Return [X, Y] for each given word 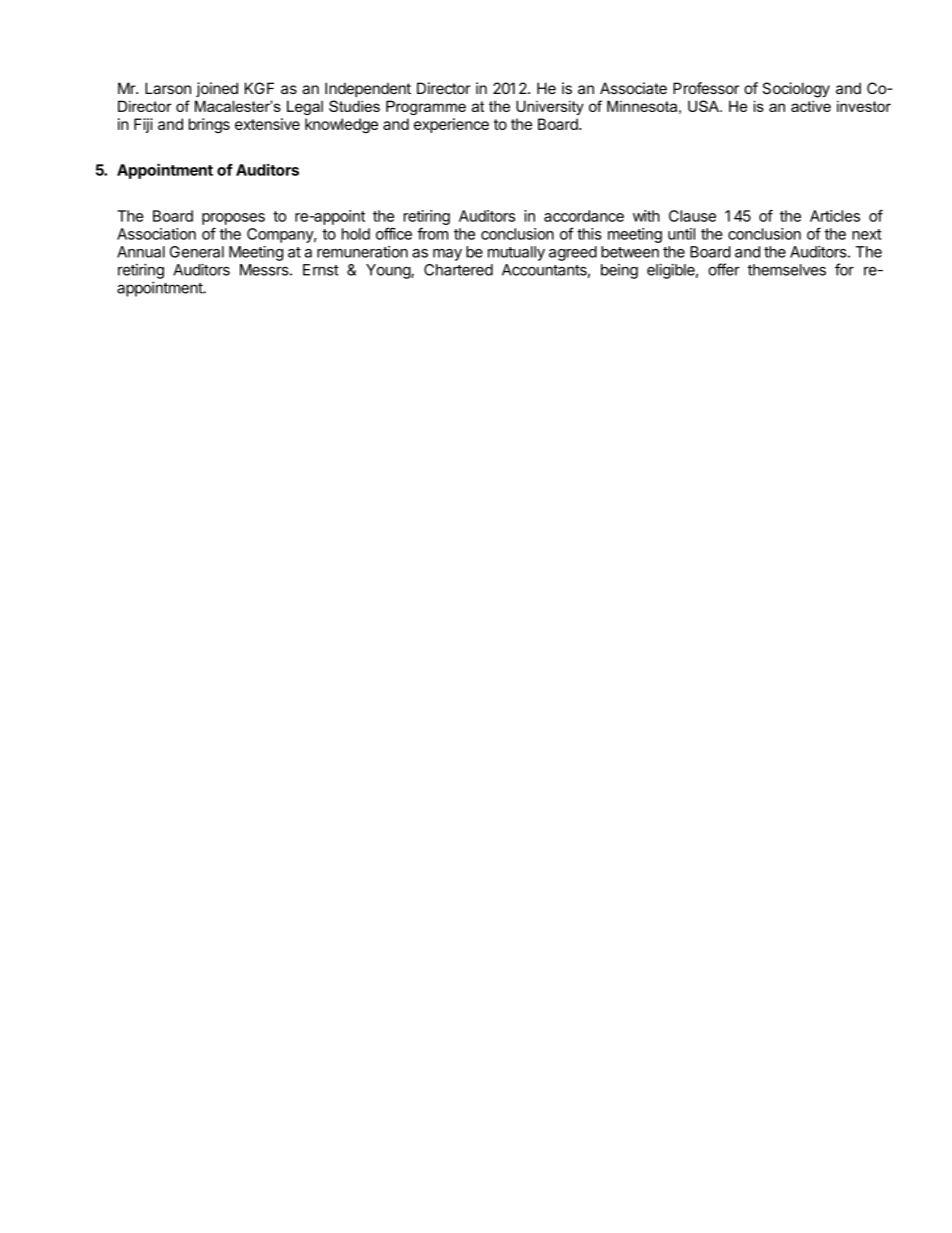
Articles [835, 216]
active [811, 106]
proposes [233, 219]
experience [451, 125]
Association [156, 234]
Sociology [796, 90]
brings [209, 126]
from [432, 233]
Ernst [321, 270]
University [550, 107]
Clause [692, 216]
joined [217, 89]
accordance [584, 216]
